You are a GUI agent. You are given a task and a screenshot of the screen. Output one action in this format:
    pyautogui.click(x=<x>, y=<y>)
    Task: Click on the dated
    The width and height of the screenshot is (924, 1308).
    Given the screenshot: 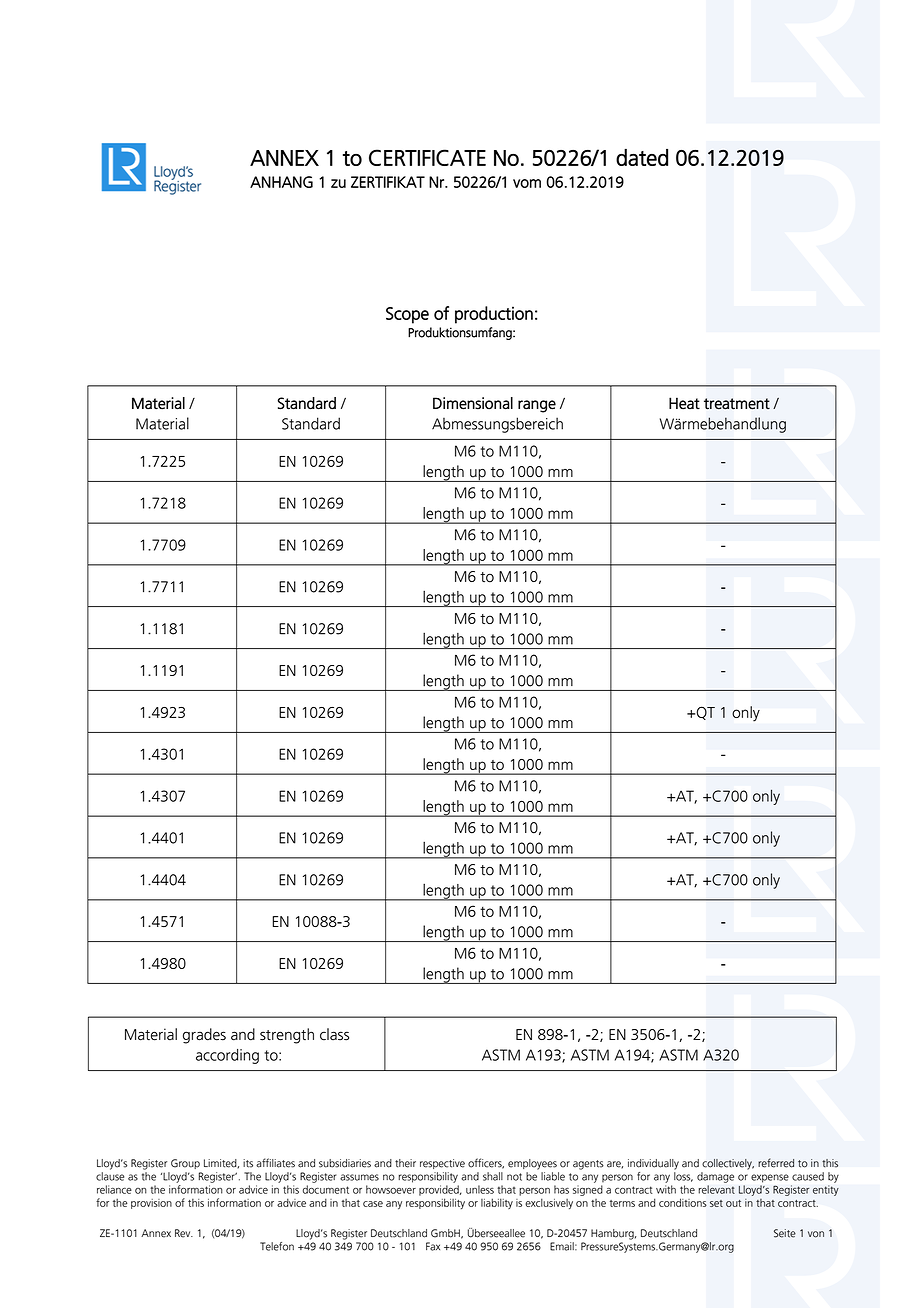 What is the action you would take?
    pyautogui.click(x=642, y=157)
